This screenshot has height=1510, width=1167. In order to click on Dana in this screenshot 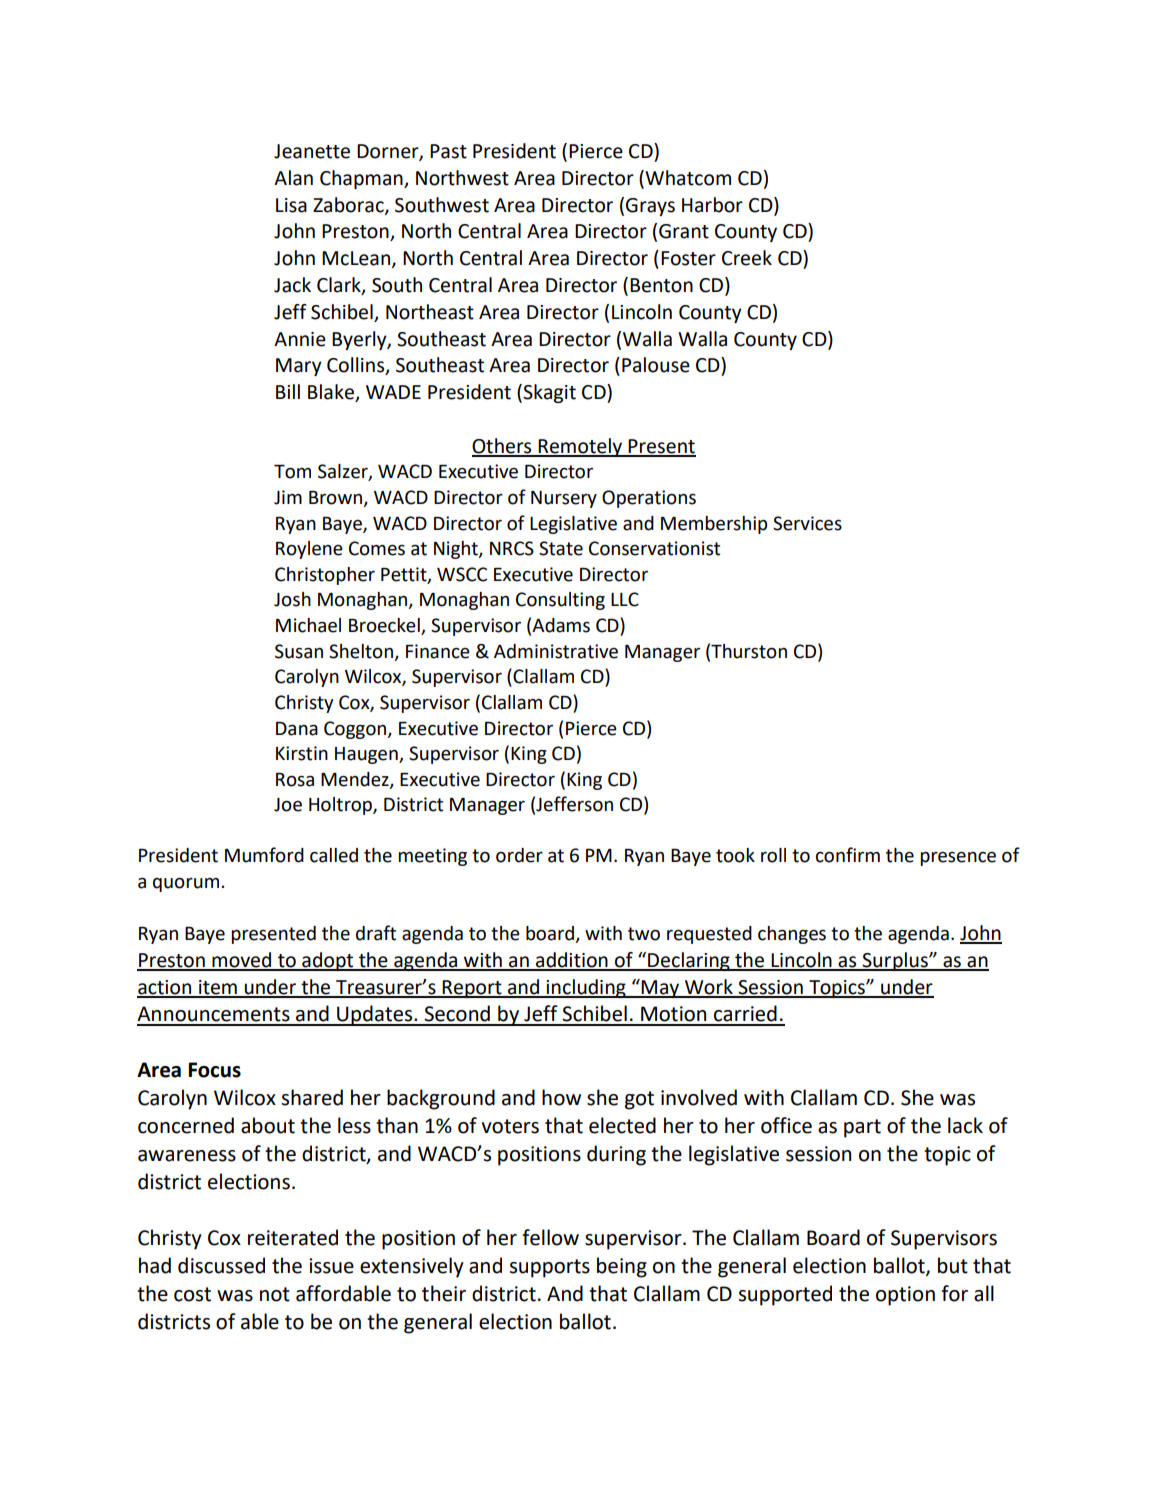, I will do `click(297, 729)`.
